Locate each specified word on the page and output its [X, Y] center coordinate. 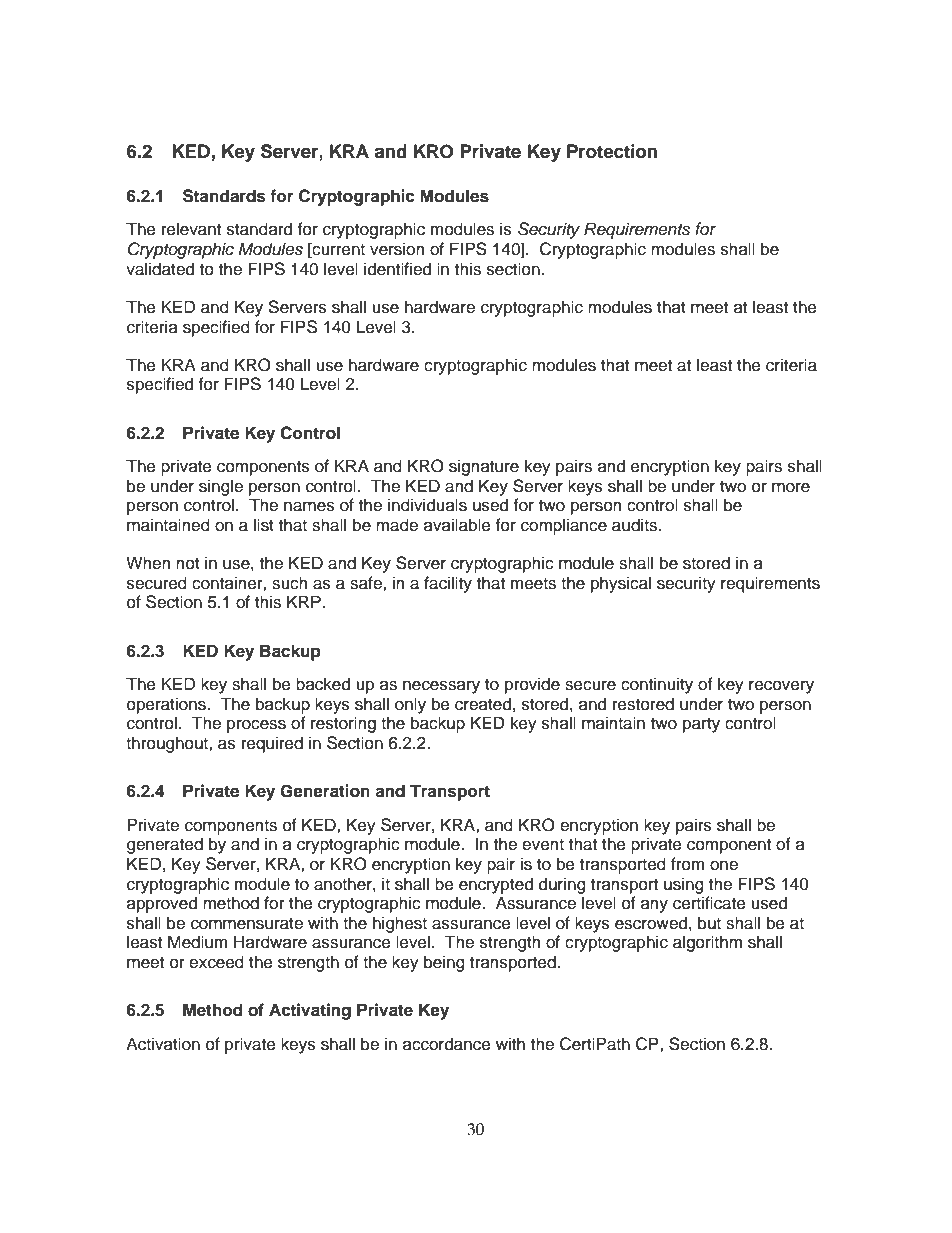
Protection [612, 151]
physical [621, 584]
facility [448, 584]
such [289, 583]
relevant [191, 229]
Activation [163, 1044]
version [397, 249]
